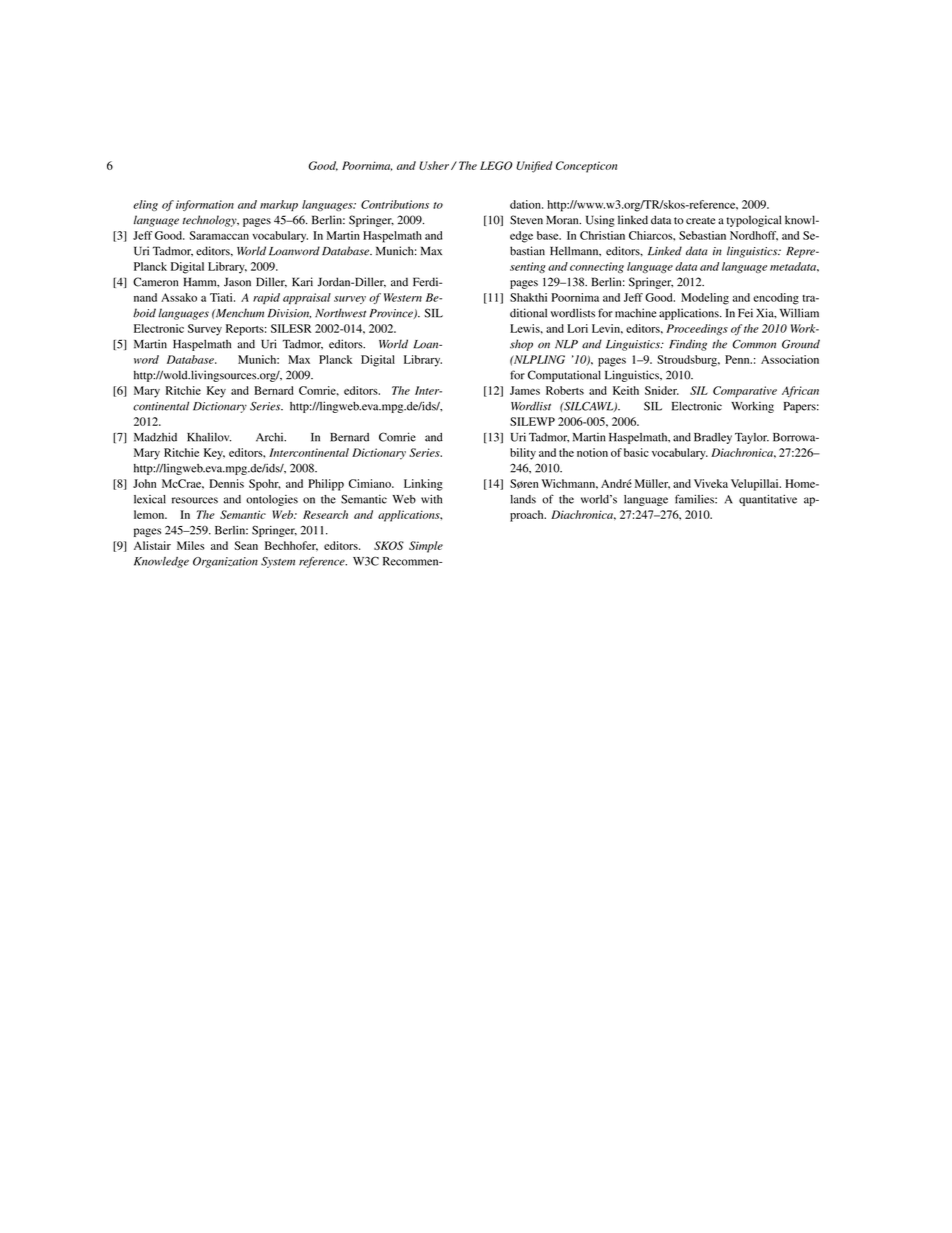 The width and height of the page is (952, 1233). What do you see at coordinates (526, 220) in the page?
I see `Steven` at bounding box center [526, 220].
